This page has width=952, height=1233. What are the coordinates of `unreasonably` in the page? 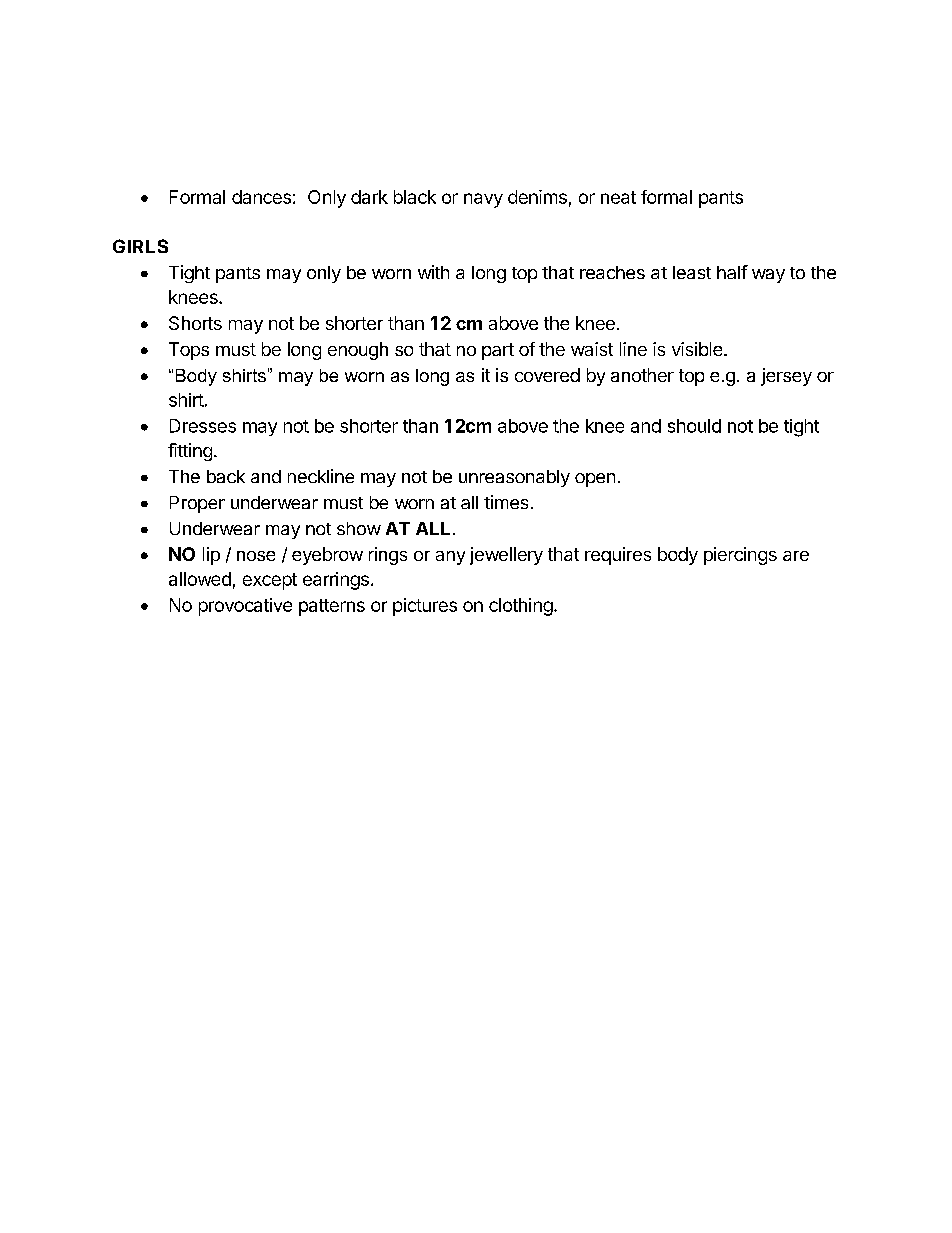 It's located at (514, 478).
